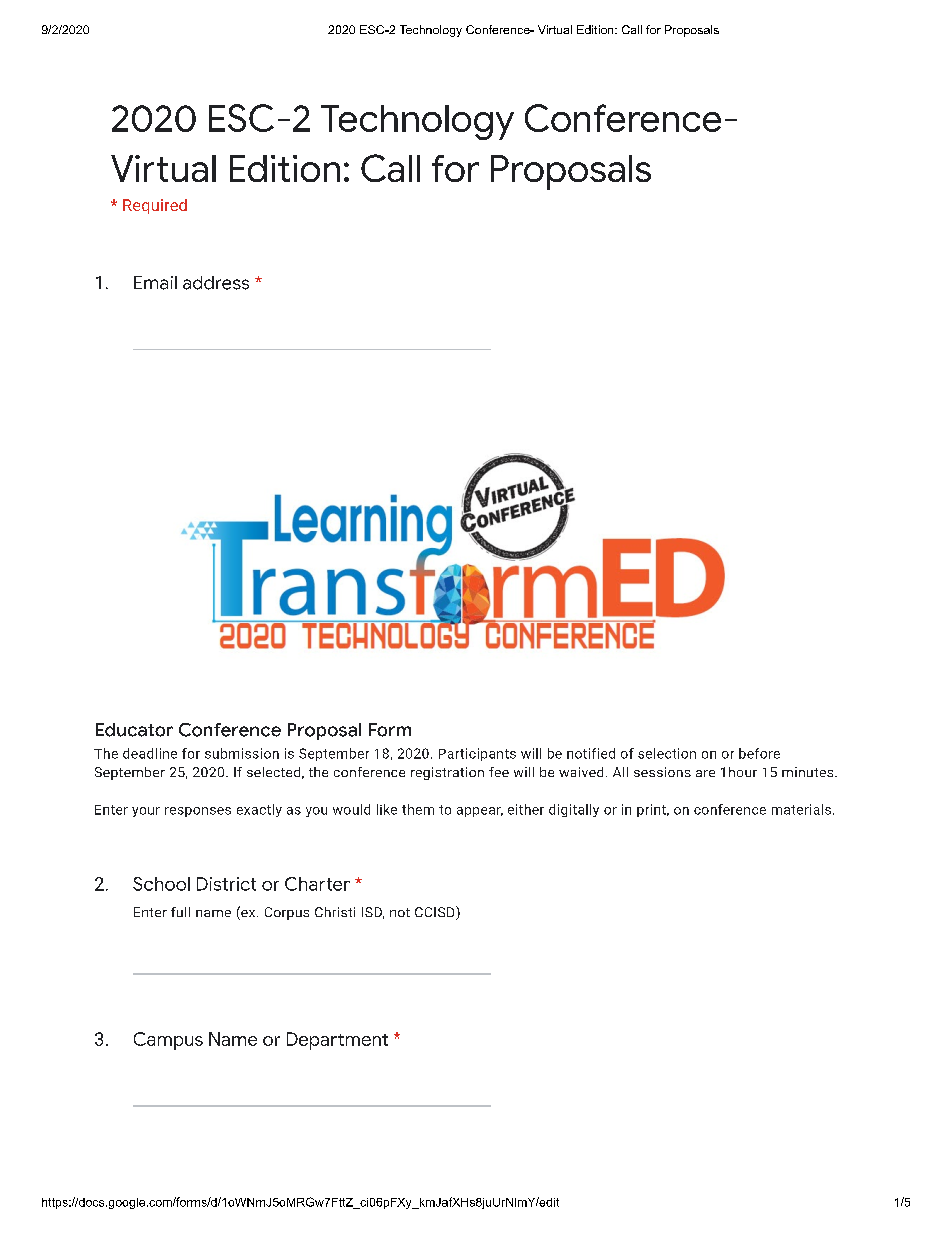 The height and width of the screenshot is (1233, 952). Describe the element at coordinates (134, 730) in the screenshot. I see `Educator` at that location.
